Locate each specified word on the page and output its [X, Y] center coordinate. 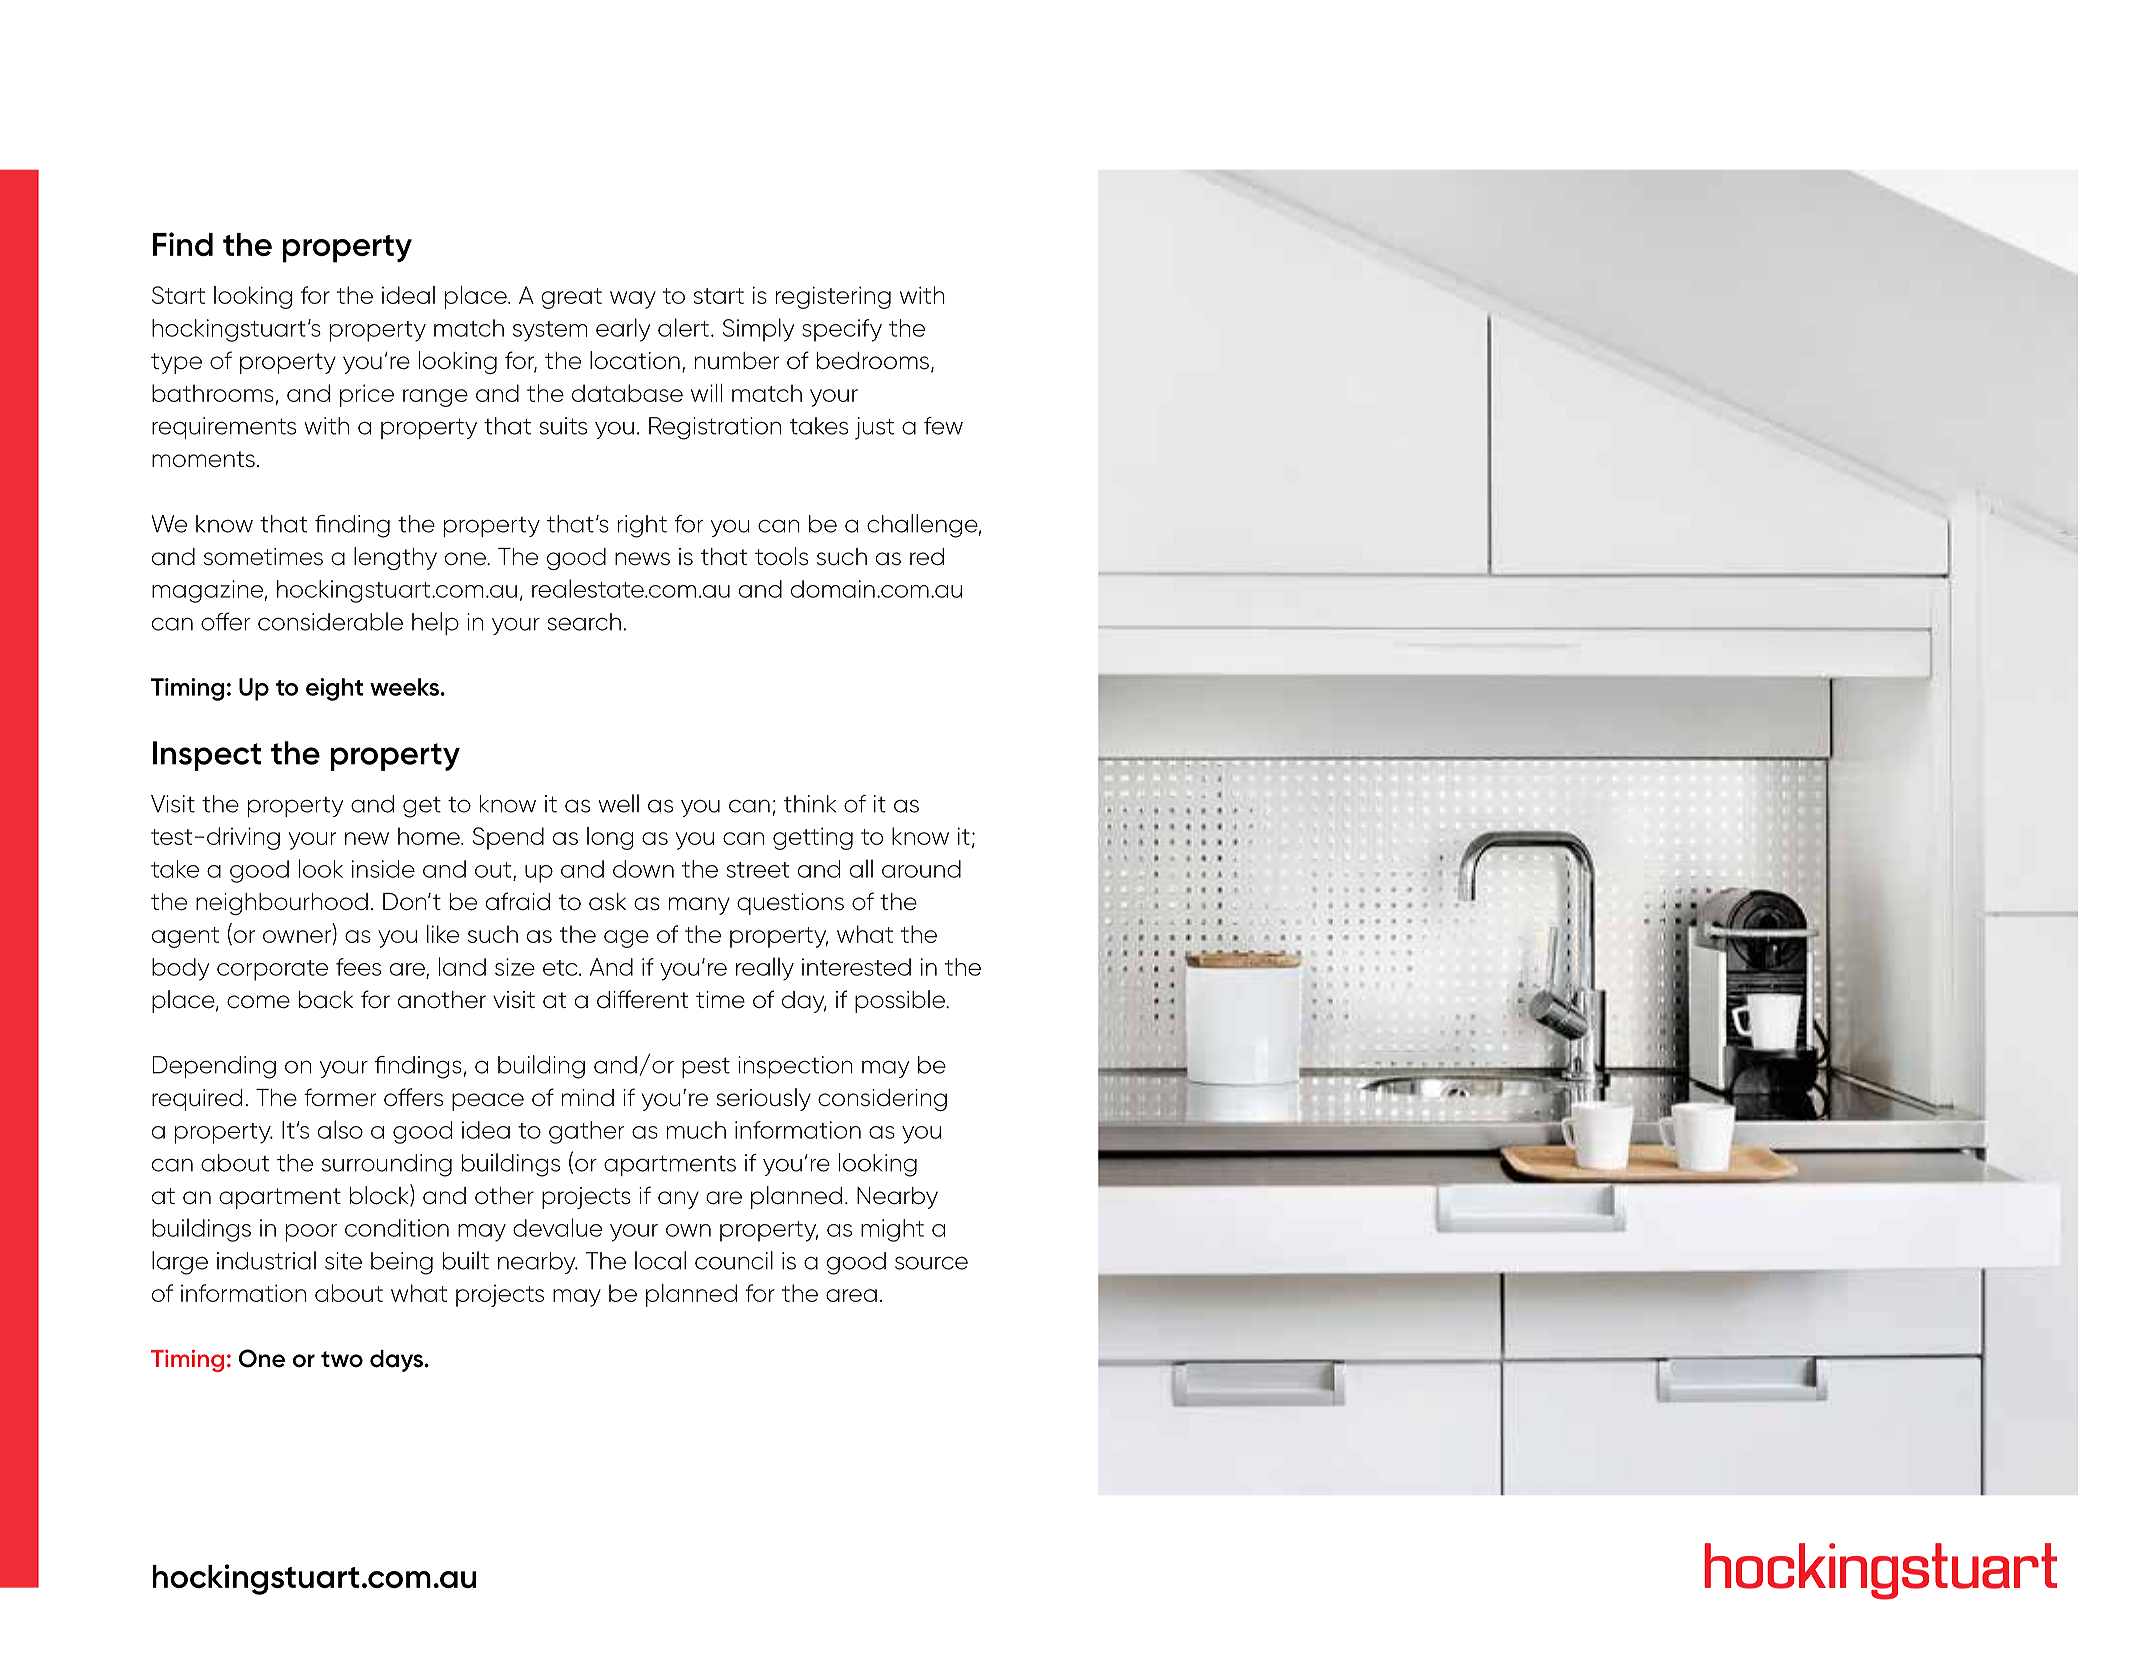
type [176, 363]
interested [856, 967]
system [550, 331]
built [466, 1260]
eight [334, 689]
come [258, 1002]
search [584, 622]
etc [561, 968]
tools [781, 556]
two [342, 1359]
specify [842, 330]
